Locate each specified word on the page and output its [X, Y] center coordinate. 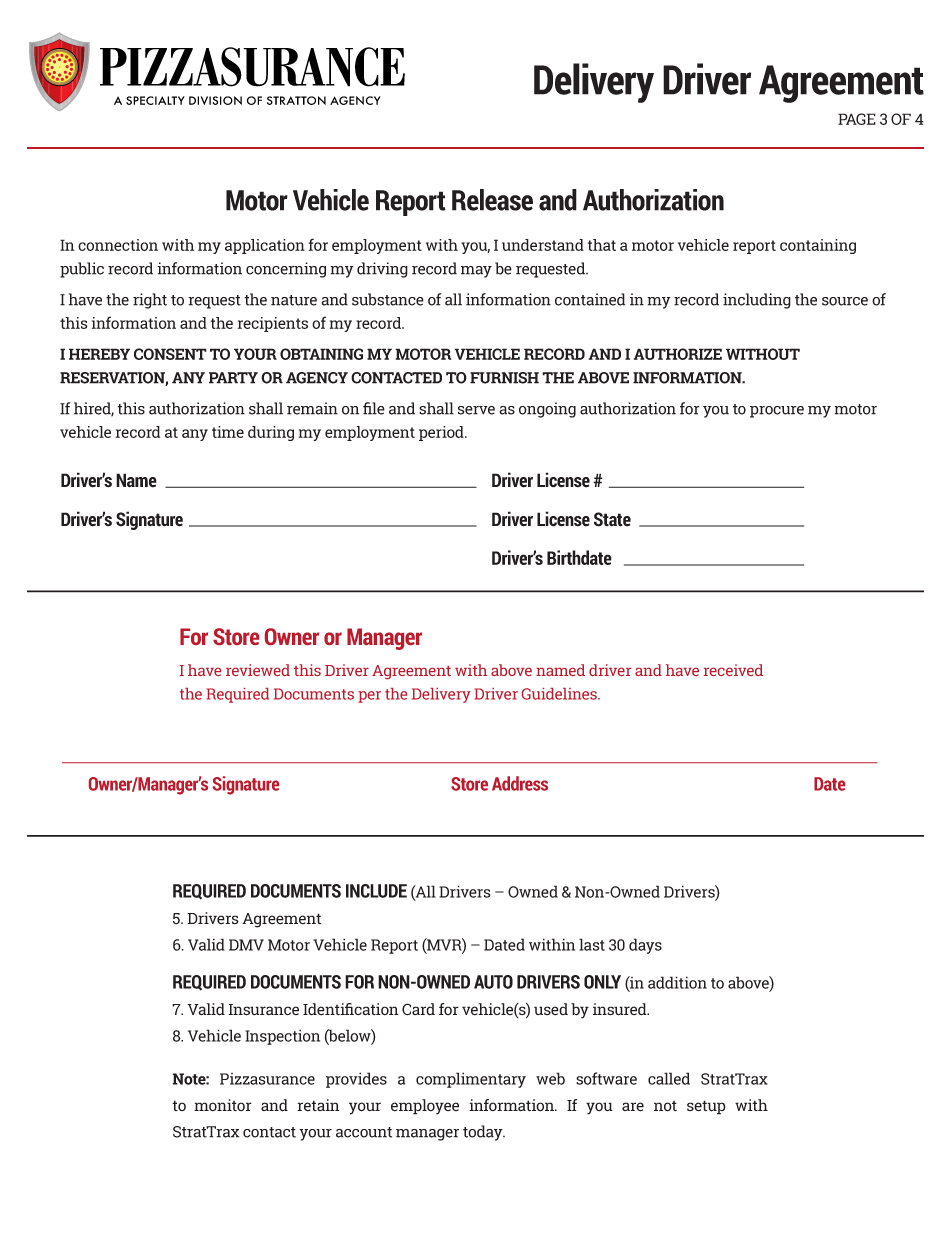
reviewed [258, 670]
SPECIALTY [155, 100]
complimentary [471, 1080]
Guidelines [560, 694]
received [733, 670]
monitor [223, 1105]
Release [492, 200]
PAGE [857, 119]
